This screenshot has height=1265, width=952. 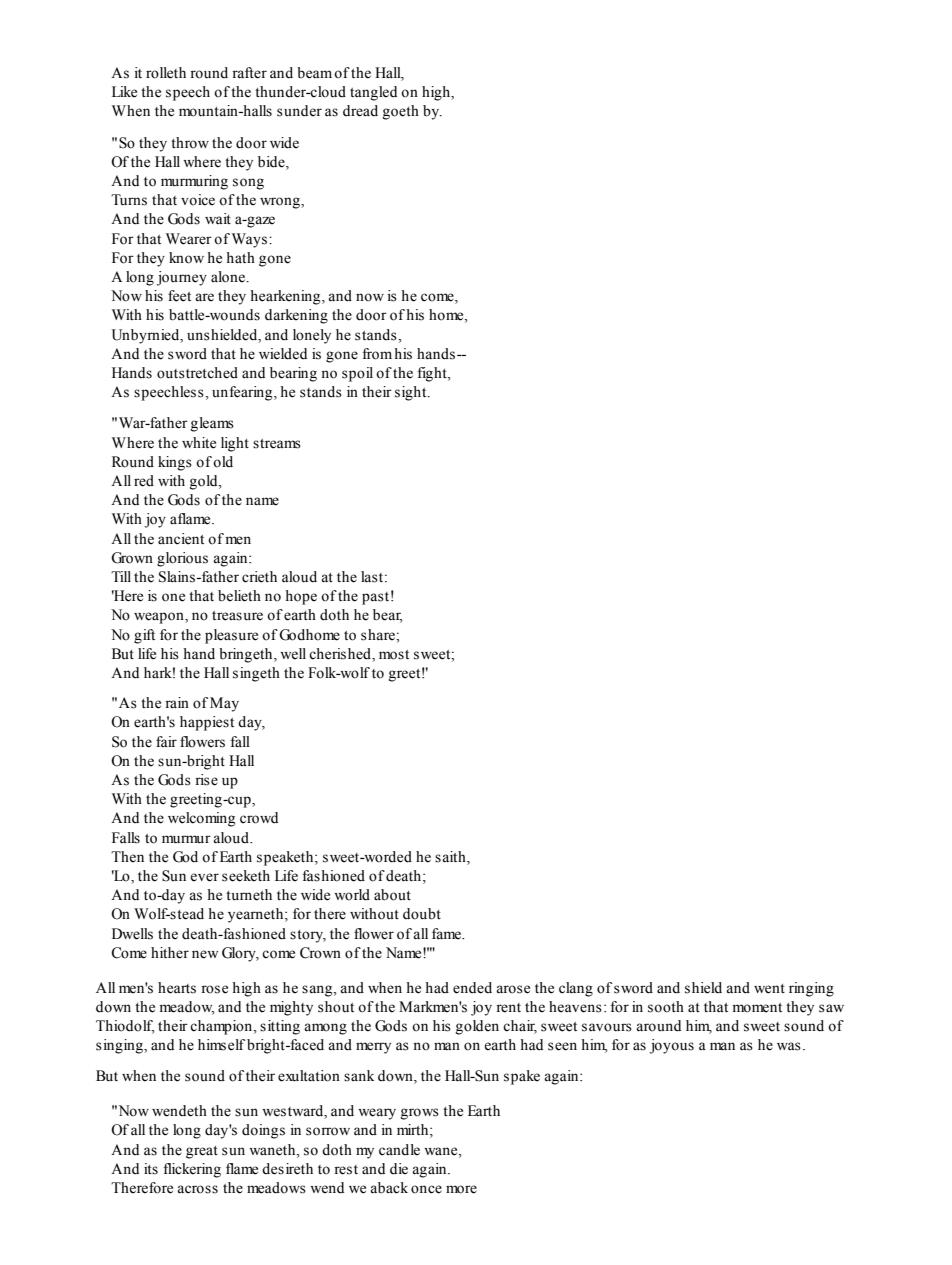 What do you see at coordinates (789, 1046) in the screenshot?
I see `was` at bounding box center [789, 1046].
